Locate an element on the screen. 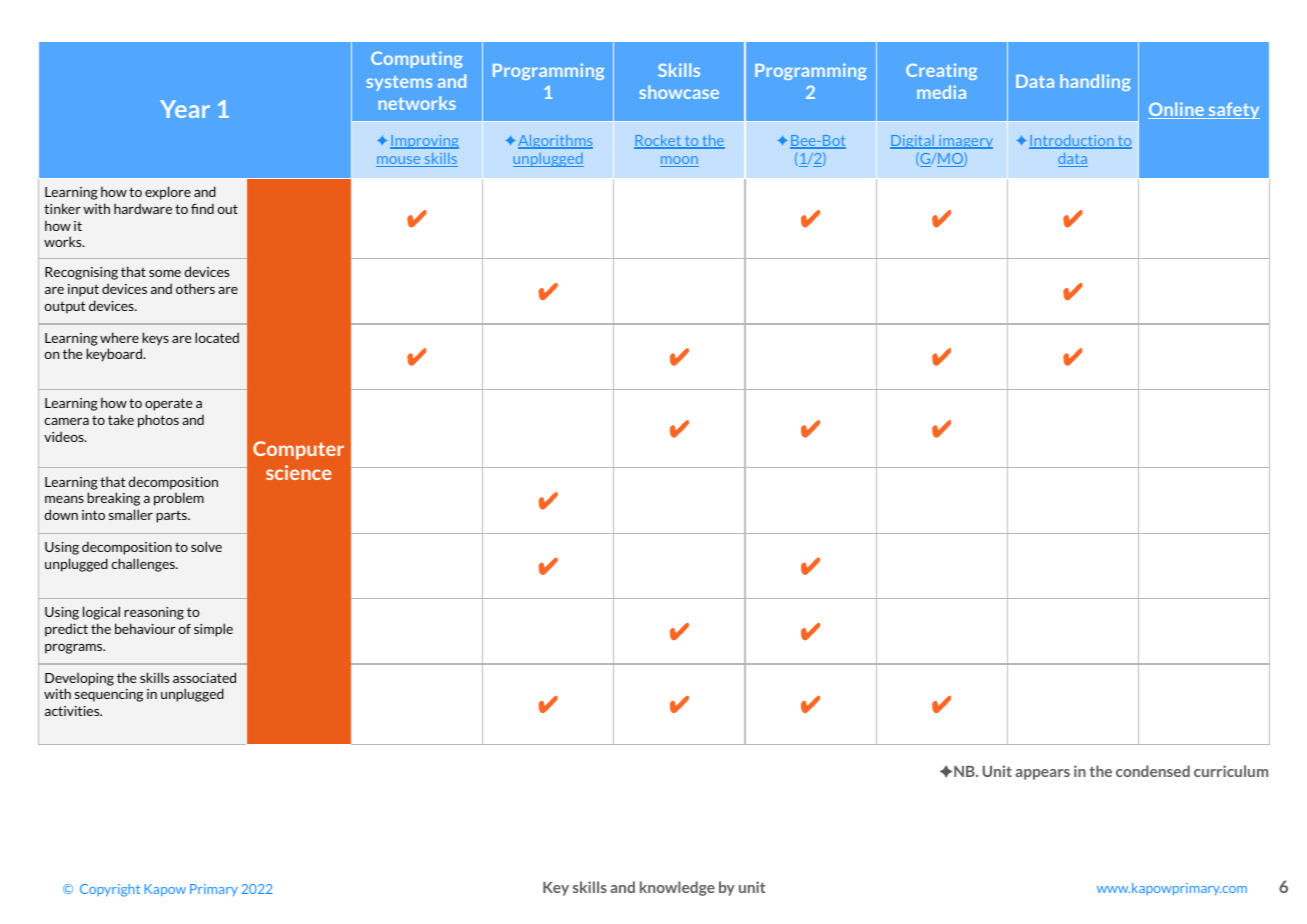  Introduction is located at coordinates (1072, 142).
